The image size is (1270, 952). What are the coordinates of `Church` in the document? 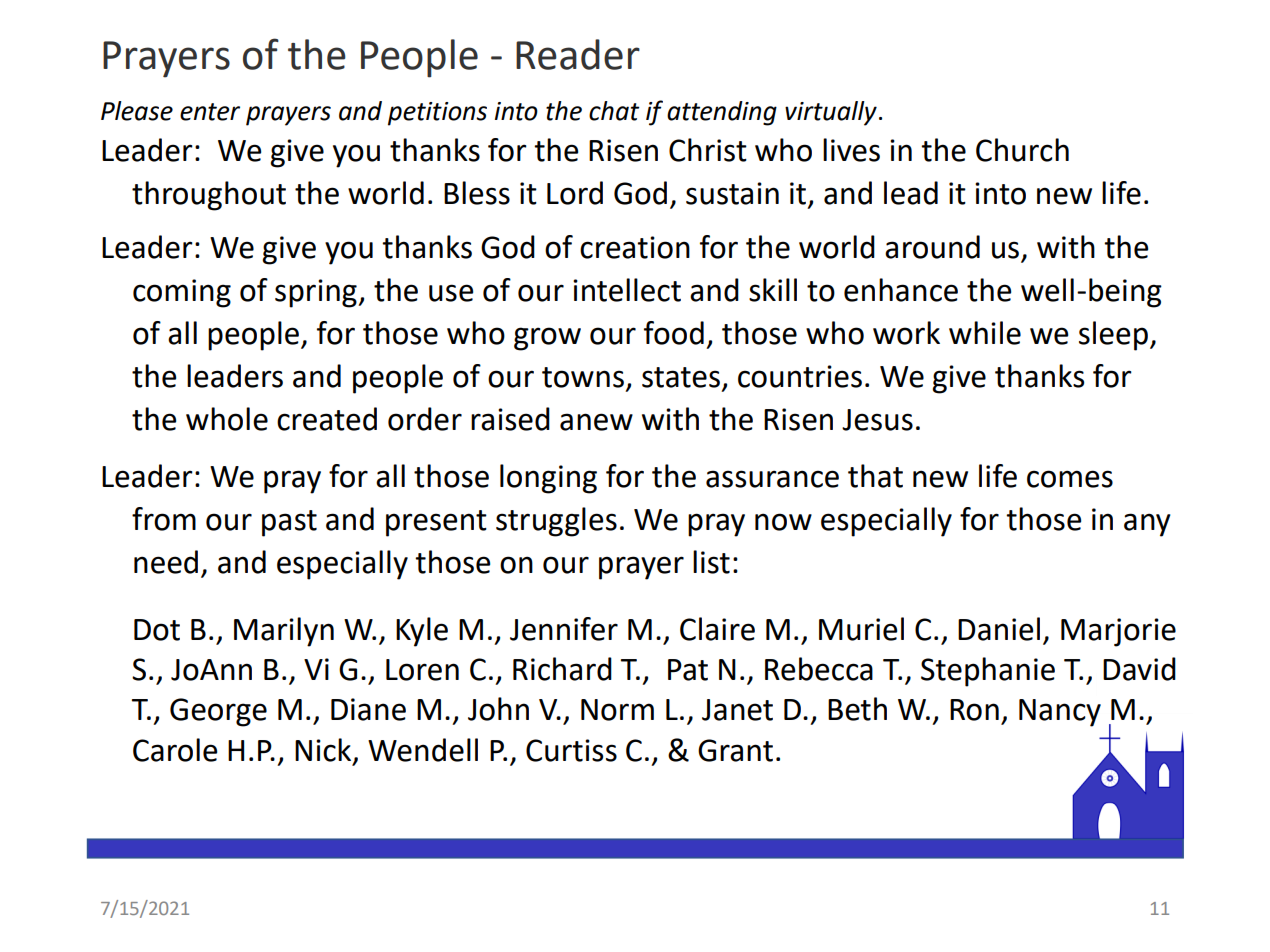 It's located at (1022, 150).
